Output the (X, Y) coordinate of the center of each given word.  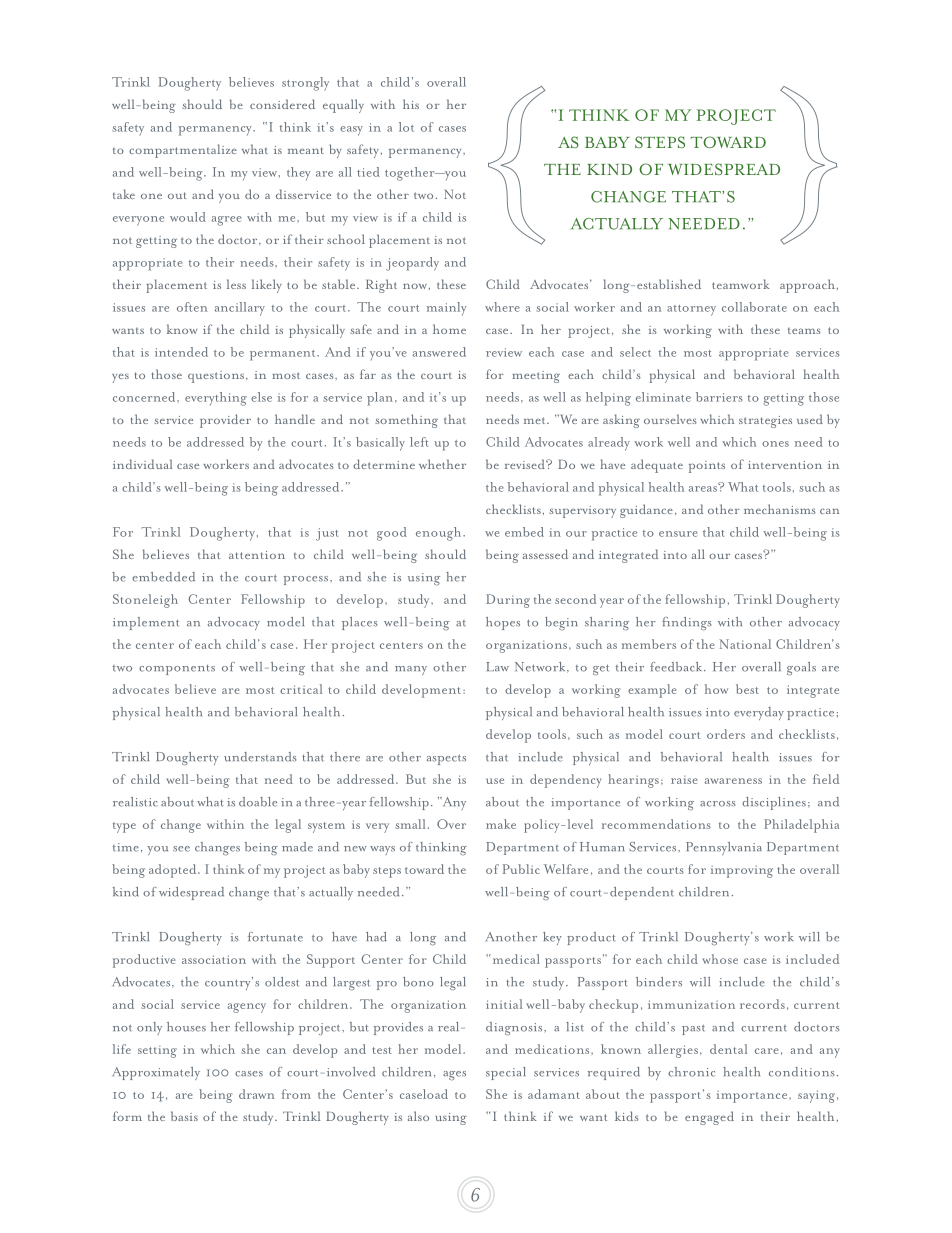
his (411, 104)
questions (216, 377)
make (501, 824)
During (508, 601)
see (181, 849)
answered (439, 352)
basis (184, 1116)
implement (146, 623)
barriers (719, 397)
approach (807, 286)
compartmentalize (183, 151)
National (745, 644)
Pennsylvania (724, 848)
